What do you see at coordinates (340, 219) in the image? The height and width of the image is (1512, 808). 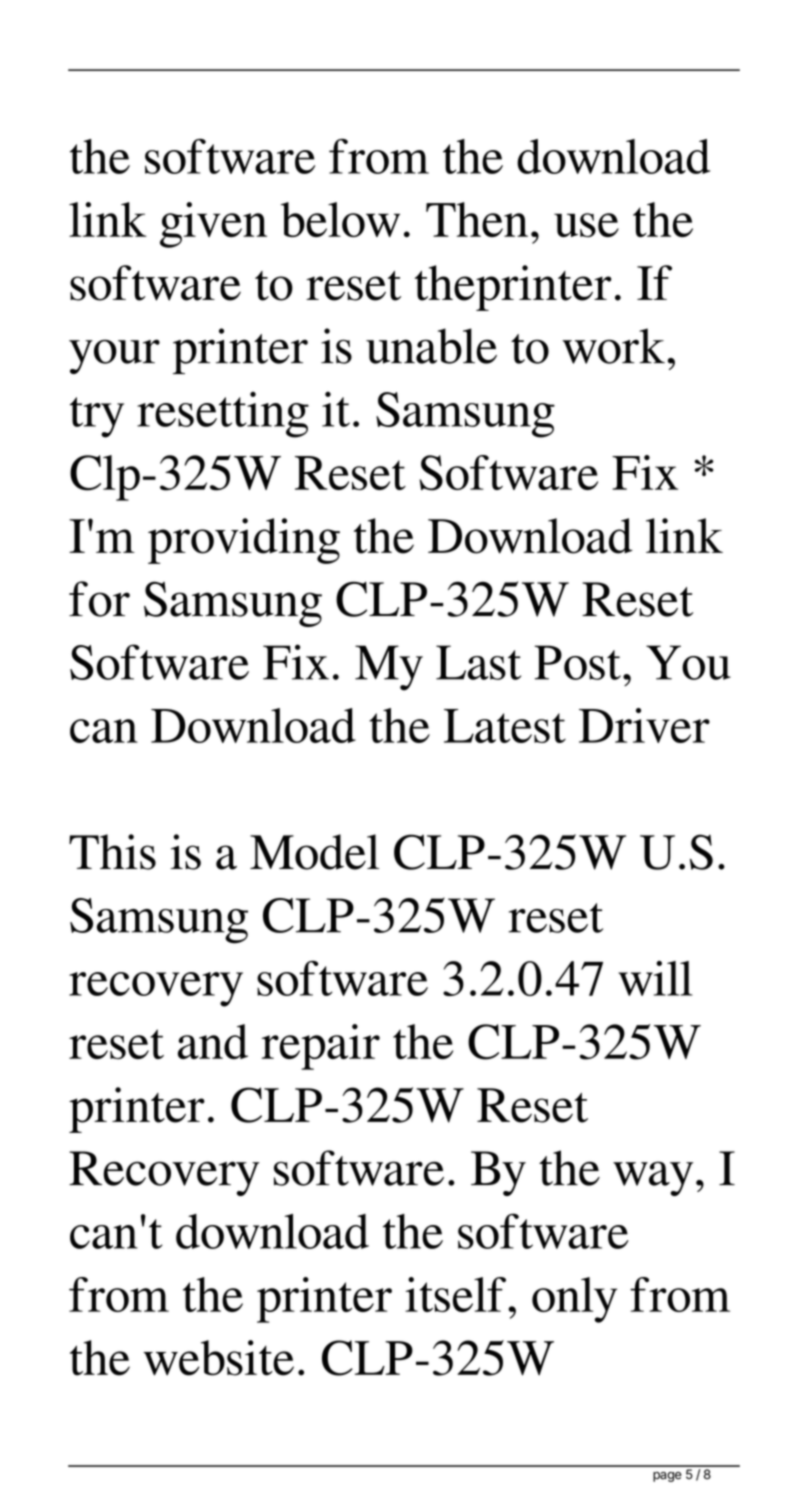 I see `below` at bounding box center [340, 219].
